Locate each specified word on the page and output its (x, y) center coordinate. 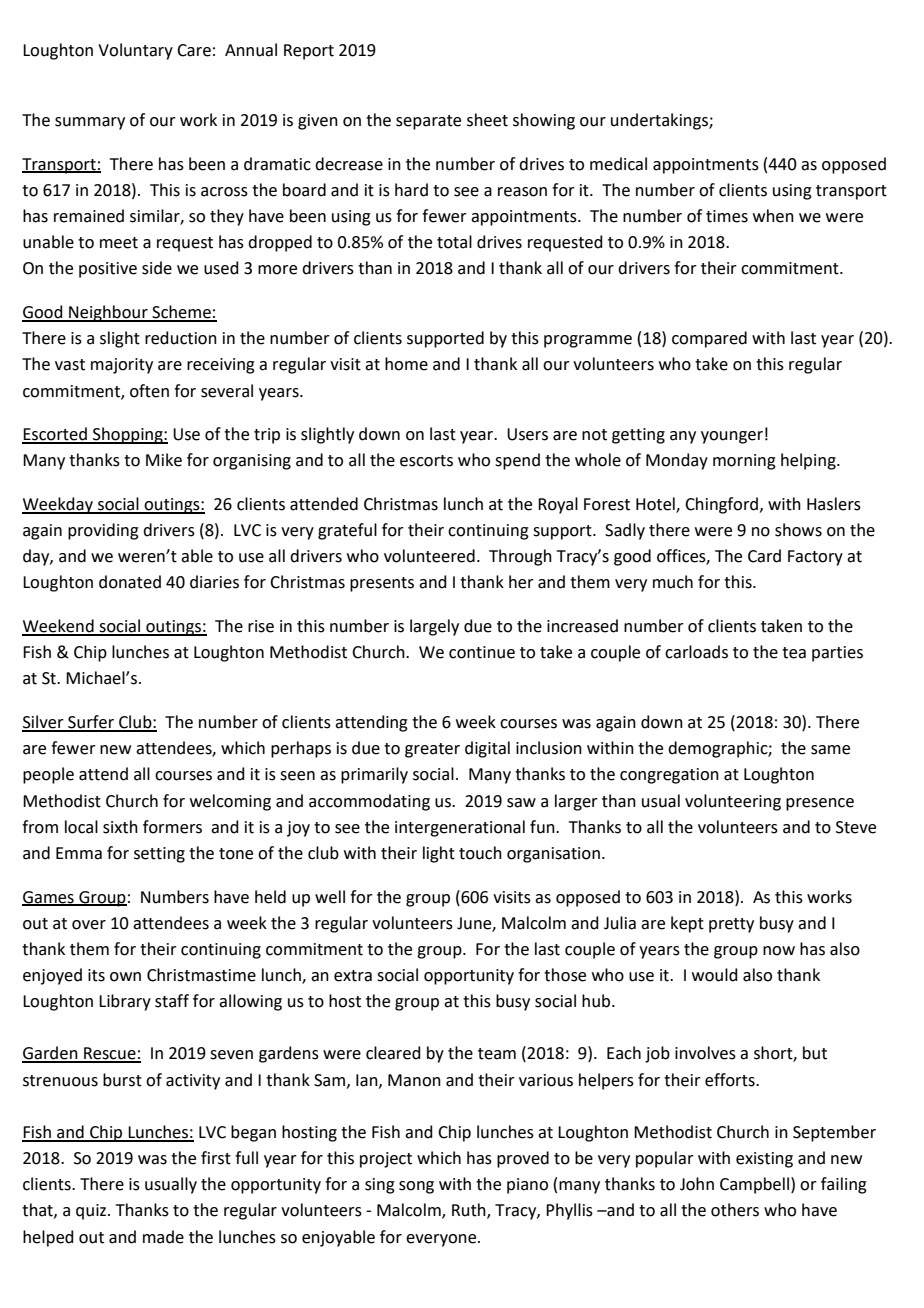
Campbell (756, 1185)
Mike (164, 460)
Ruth (470, 1211)
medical (618, 164)
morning (744, 462)
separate (428, 122)
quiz (92, 1212)
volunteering (733, 802)
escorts (426, 461)
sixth (120, 827)
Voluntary (135, 51)
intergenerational (460, 828)
